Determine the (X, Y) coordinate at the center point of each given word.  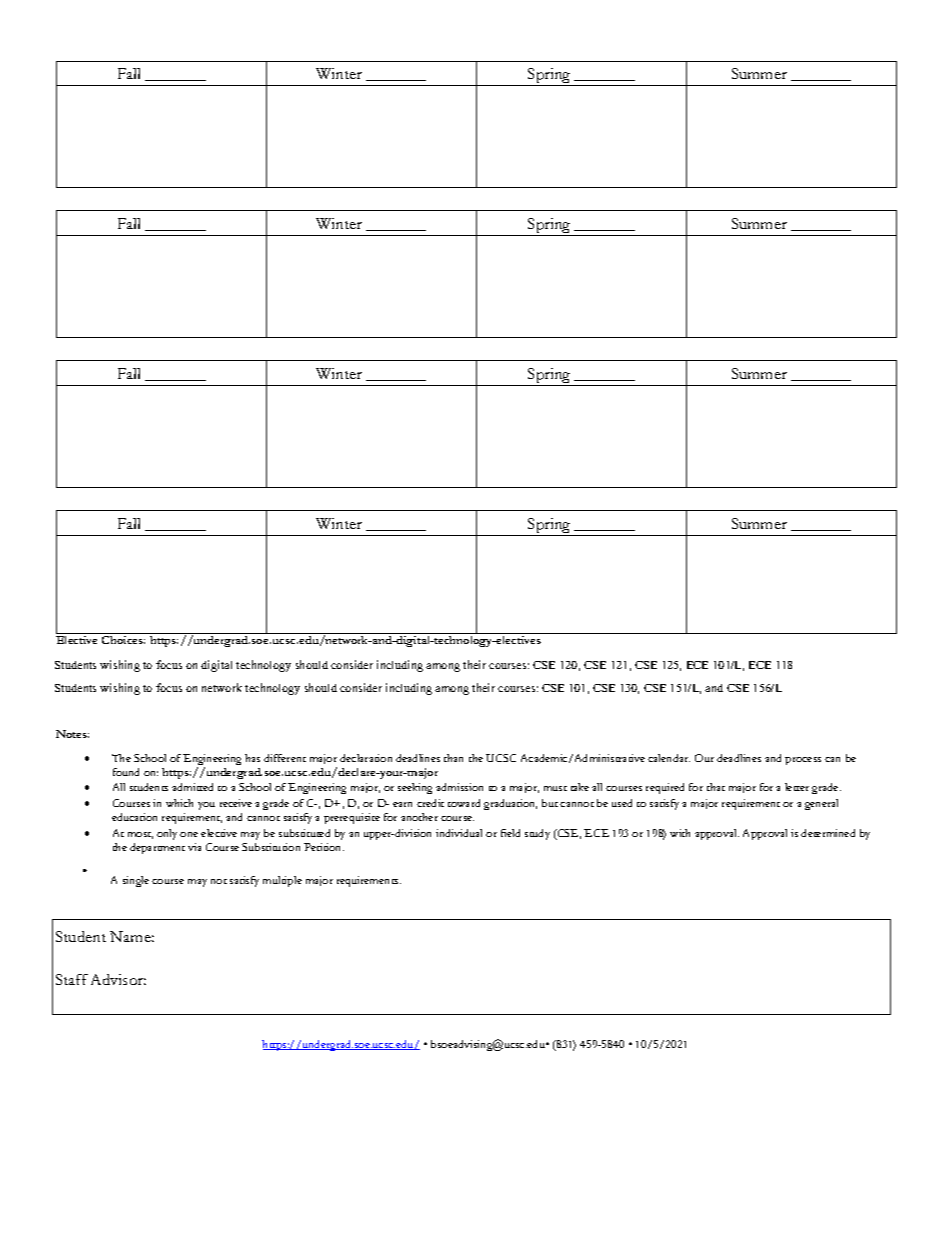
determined (828, 833)
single (136, 881)
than (453, 758)
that (716, 787)
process (803, 761)
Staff (72, 979)
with (680, 833)
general (821, 804)
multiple (282, 881)
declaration (366, 758)
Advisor (118, 979)
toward (464, 803)
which (179, 803)
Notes (72, 734)
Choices (123, 640)
